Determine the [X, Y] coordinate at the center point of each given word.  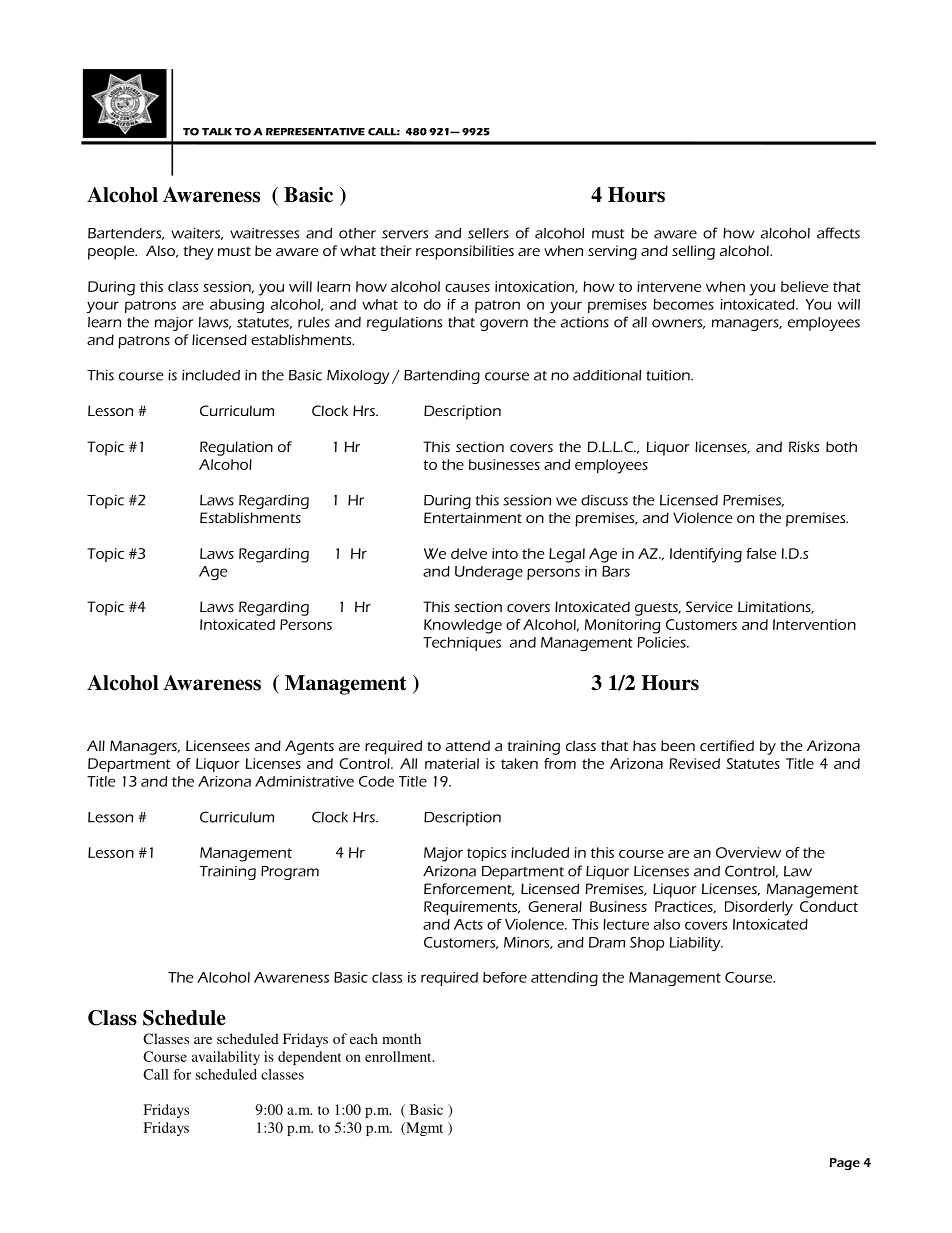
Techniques [462, 644]
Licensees [218, 745]
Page [845, 1164]
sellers [488, 233]
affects [838, 233]
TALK [217, 132]
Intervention [814, 624]
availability [226, 1058]
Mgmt [423, 1129]
